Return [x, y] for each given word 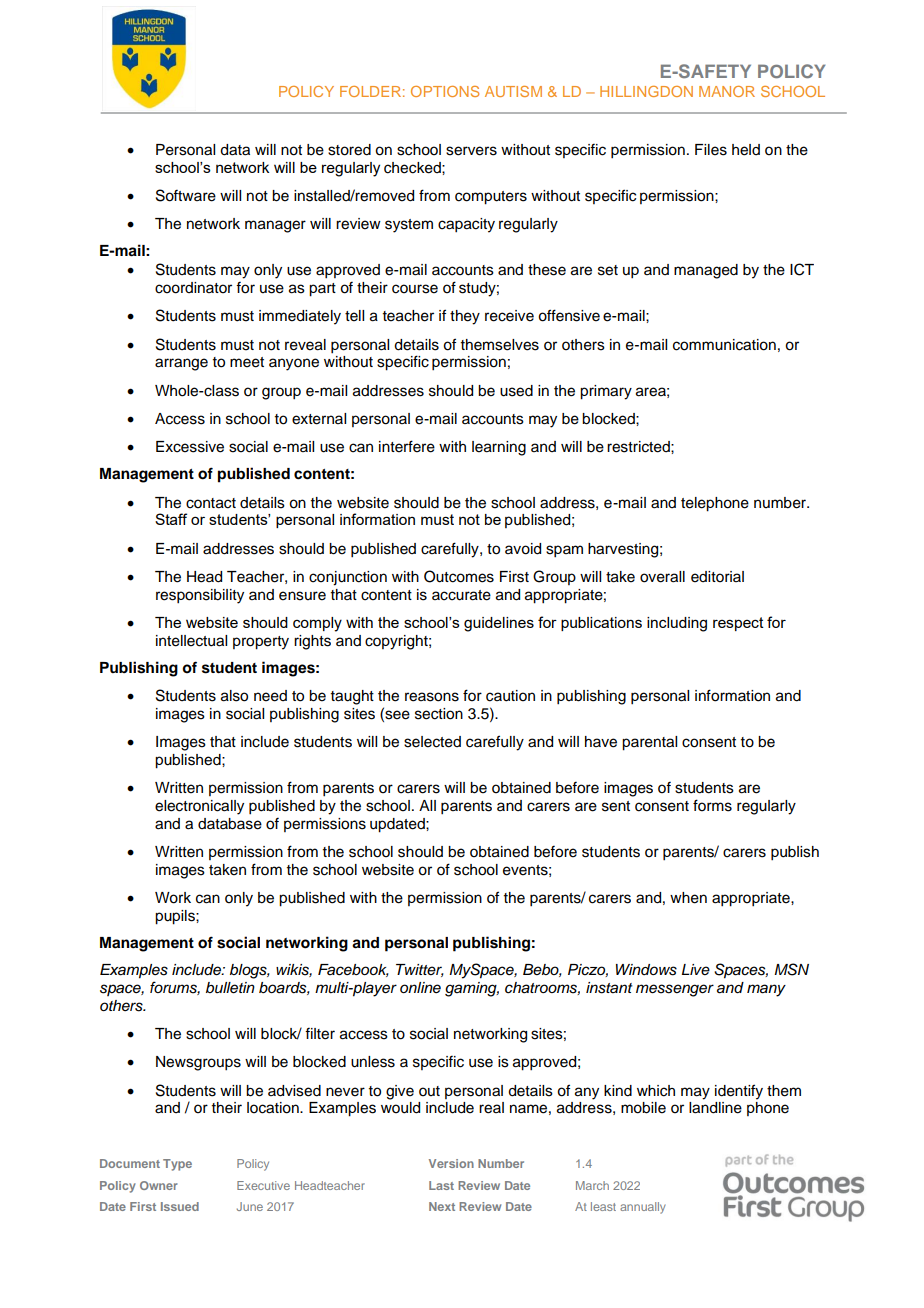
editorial [717, 577]
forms [712, 805]
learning [499, 448]
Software [186, 195]
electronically [199, 807]
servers [471, 151]
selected [432, 742]
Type [177, 1165]
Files [711, 150]
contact [211, 503]
